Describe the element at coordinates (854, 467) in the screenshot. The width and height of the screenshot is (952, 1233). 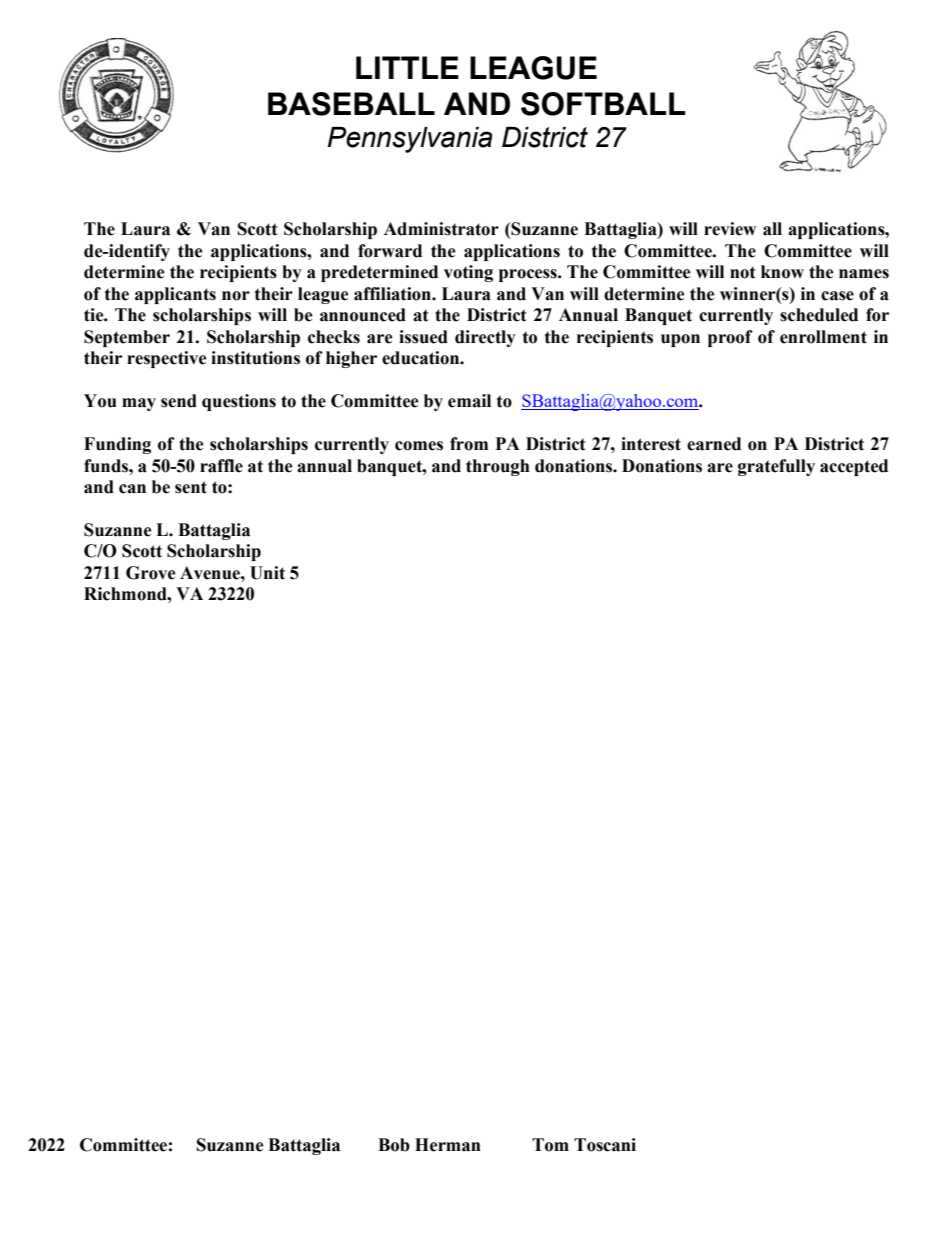
I see `accepted` at that location.
